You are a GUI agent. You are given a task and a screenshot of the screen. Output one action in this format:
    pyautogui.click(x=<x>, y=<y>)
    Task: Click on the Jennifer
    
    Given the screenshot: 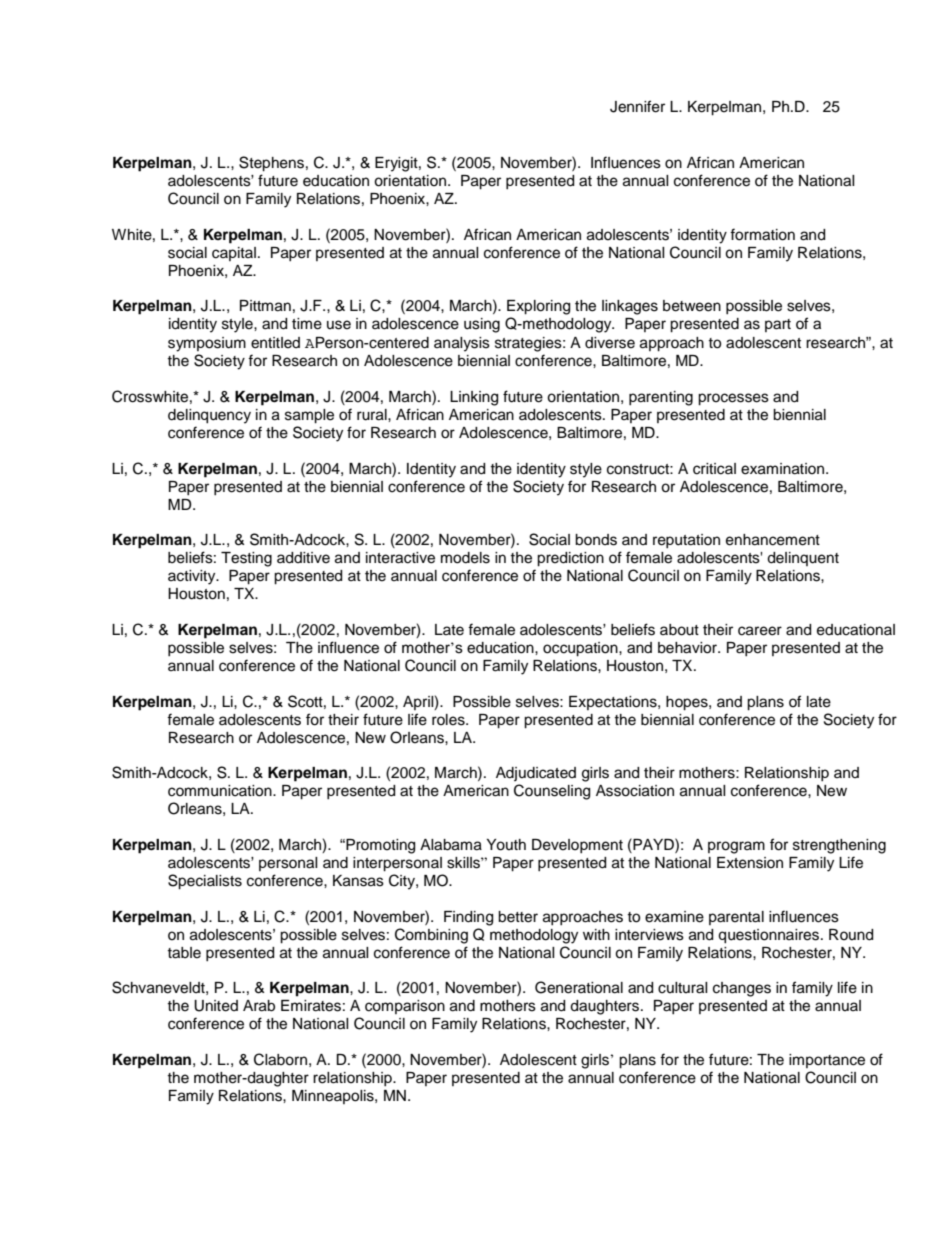 What is the action you would take?
    pyautogui.click(x=637, y=106)
